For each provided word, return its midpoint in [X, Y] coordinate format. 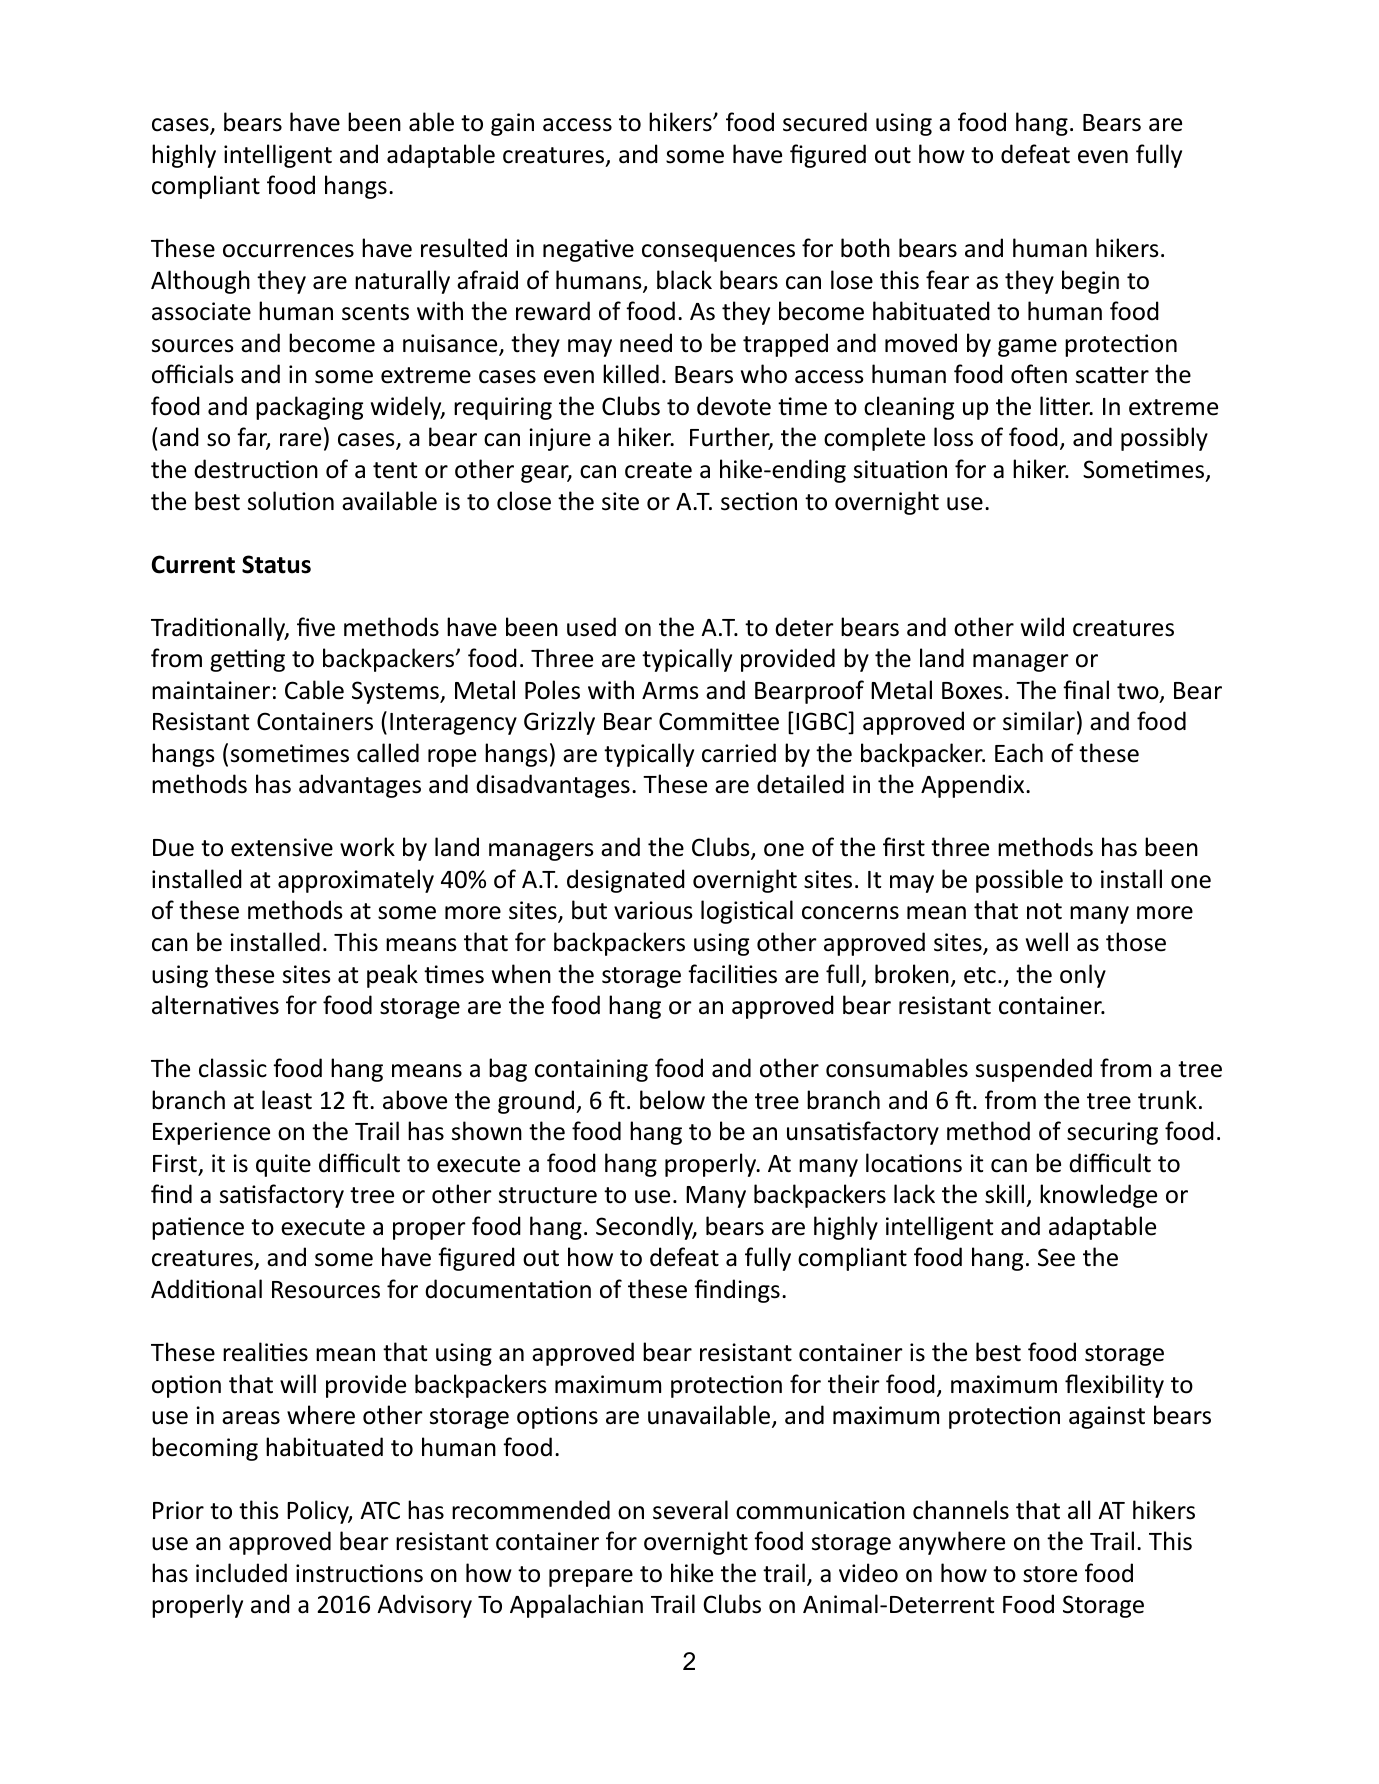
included [241, 1573]
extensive [282, 847]
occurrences [288, 251]
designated [626, 881]
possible [1019, 881]
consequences [718, 253]
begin [1090, 282]
